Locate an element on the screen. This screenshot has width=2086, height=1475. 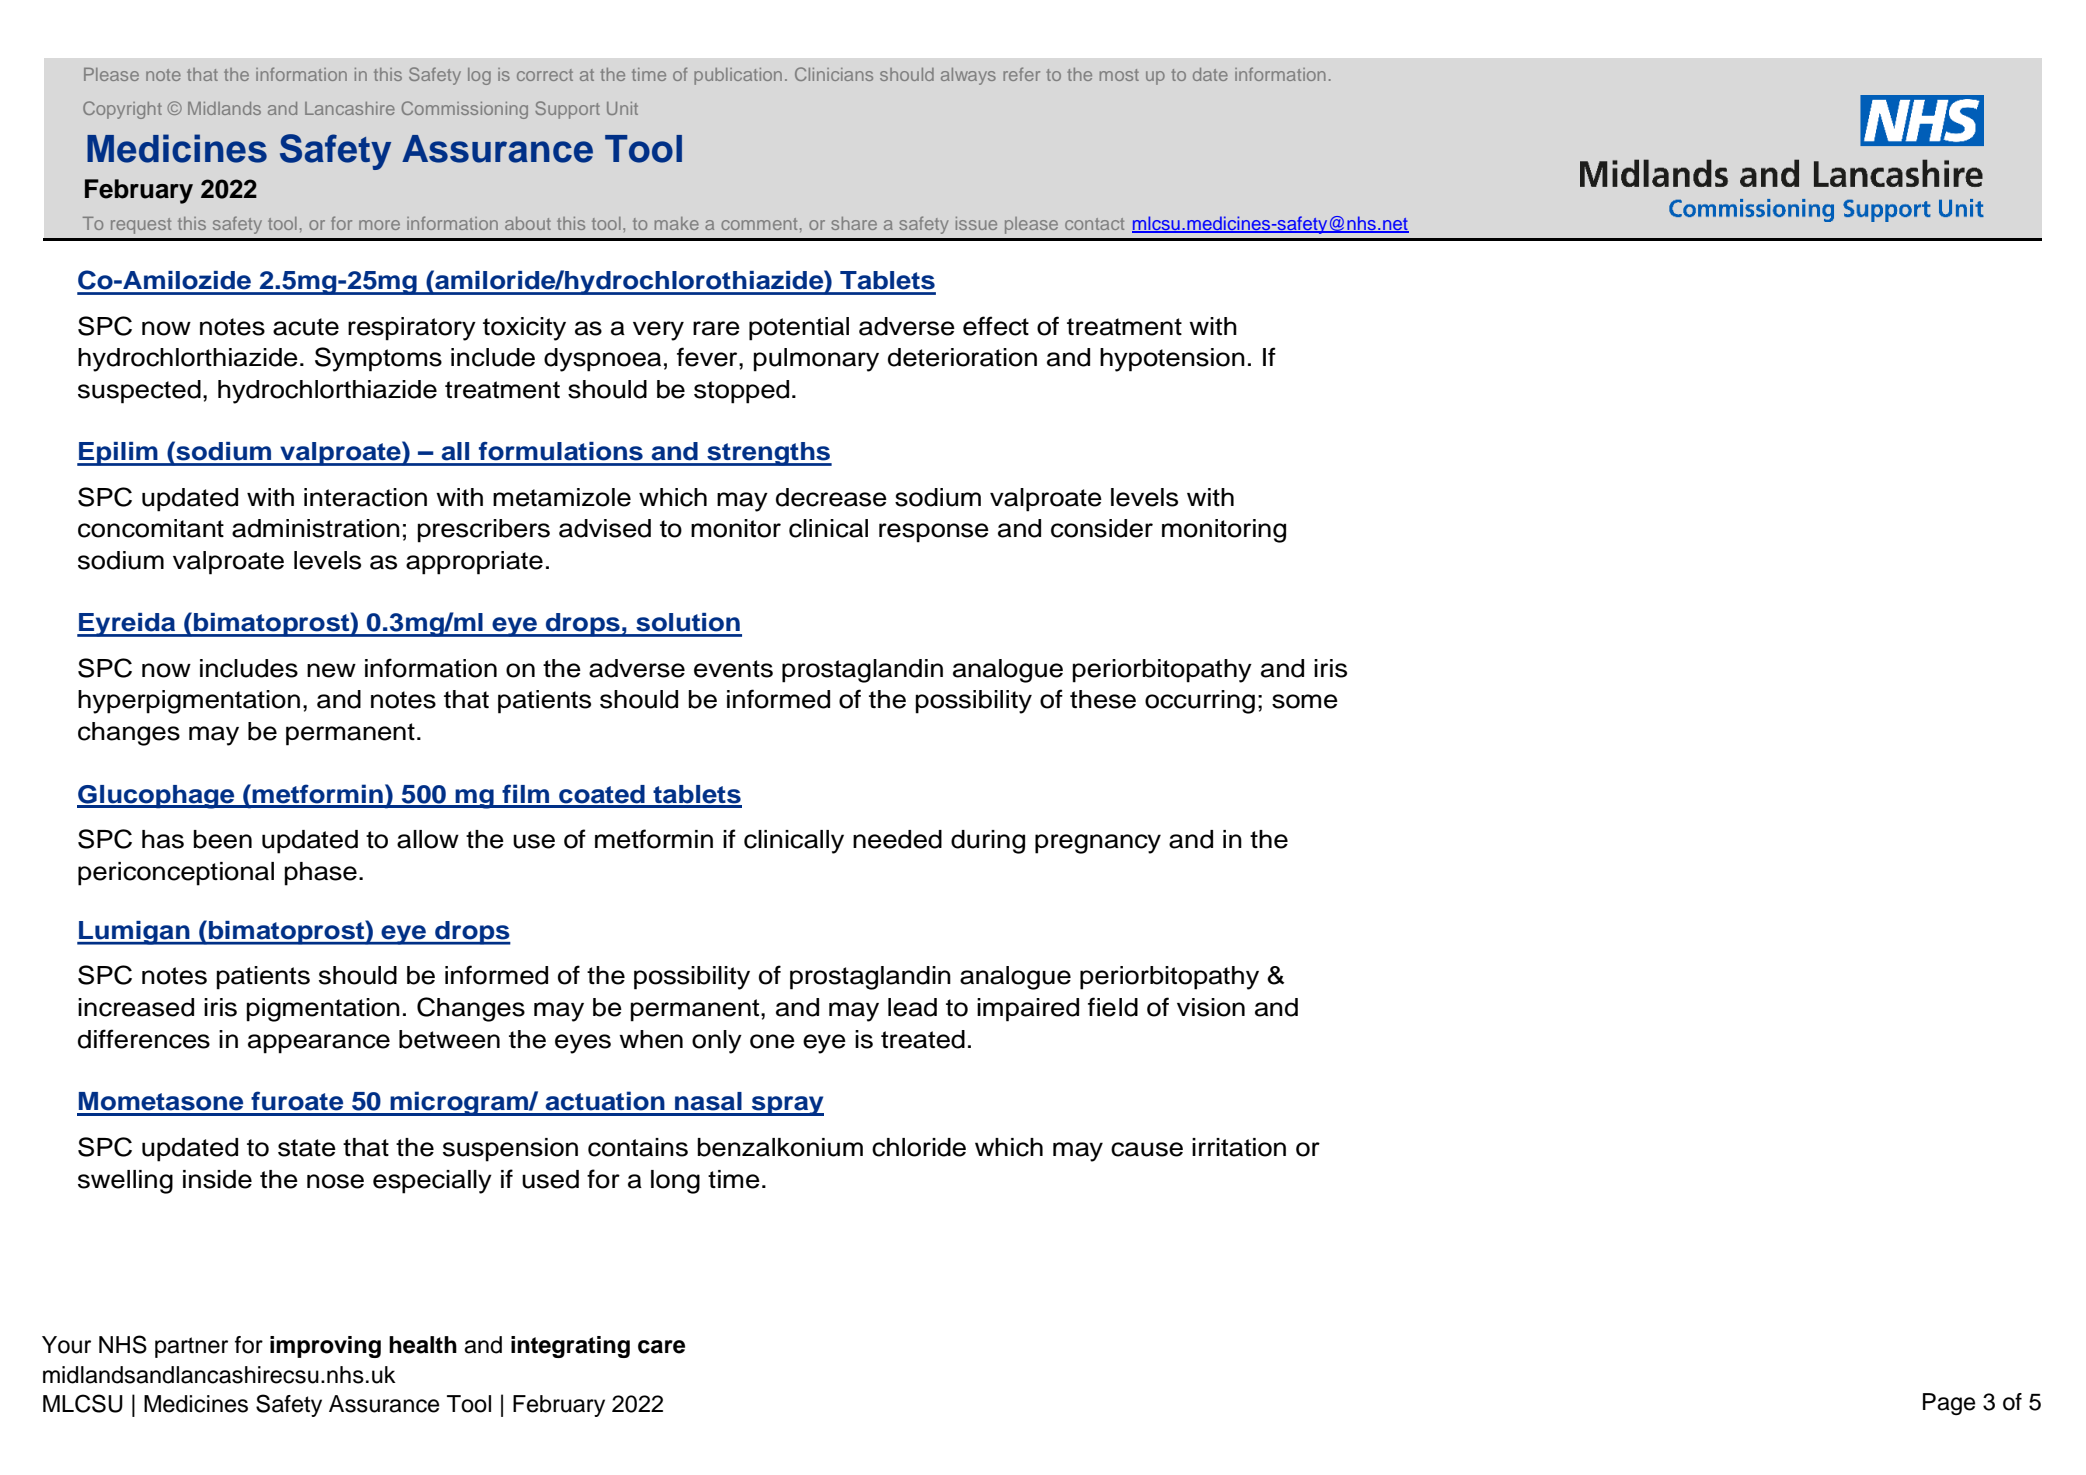
Page is located at coordinates (1949, 1404).
